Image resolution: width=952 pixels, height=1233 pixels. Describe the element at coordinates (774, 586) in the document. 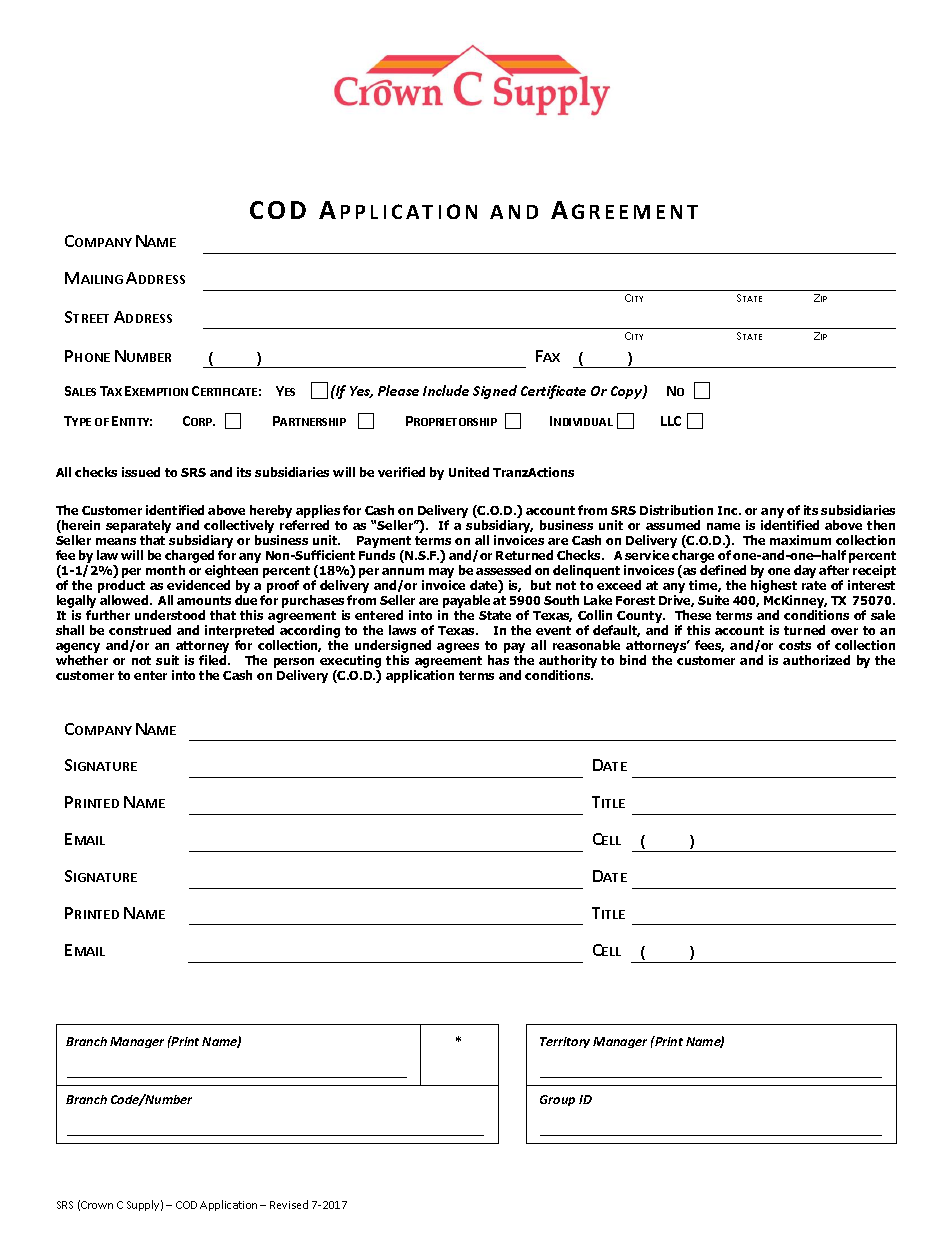

I see `highest` at that location.
